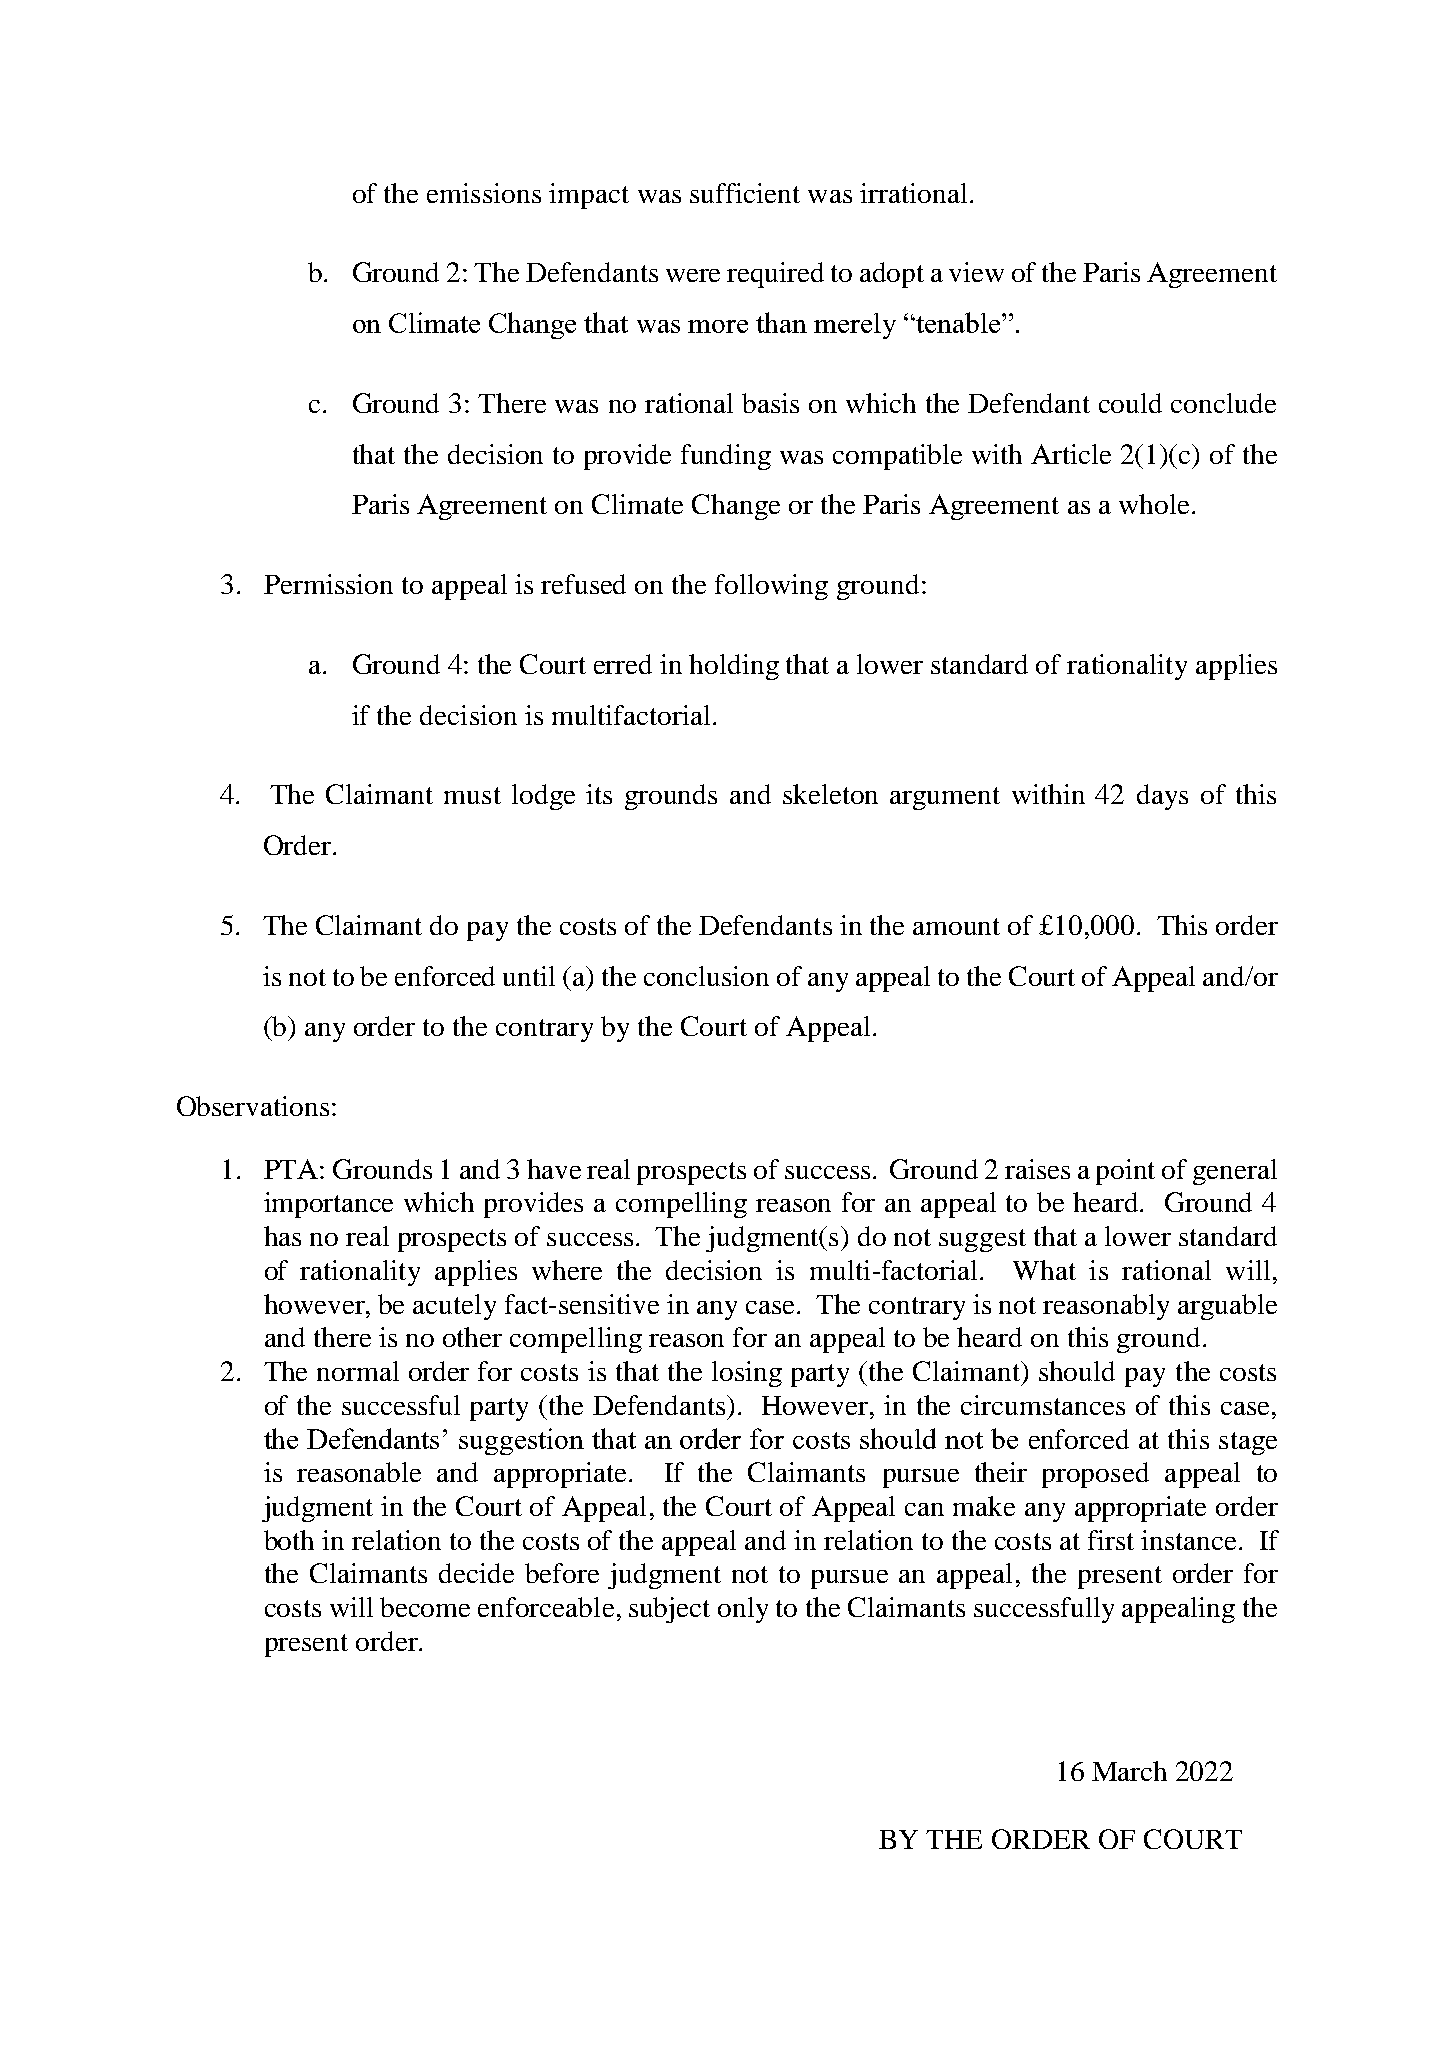  What do you see at coordinates (529, 976) in the document?
I see `until` at bounding box center [529, 976].
